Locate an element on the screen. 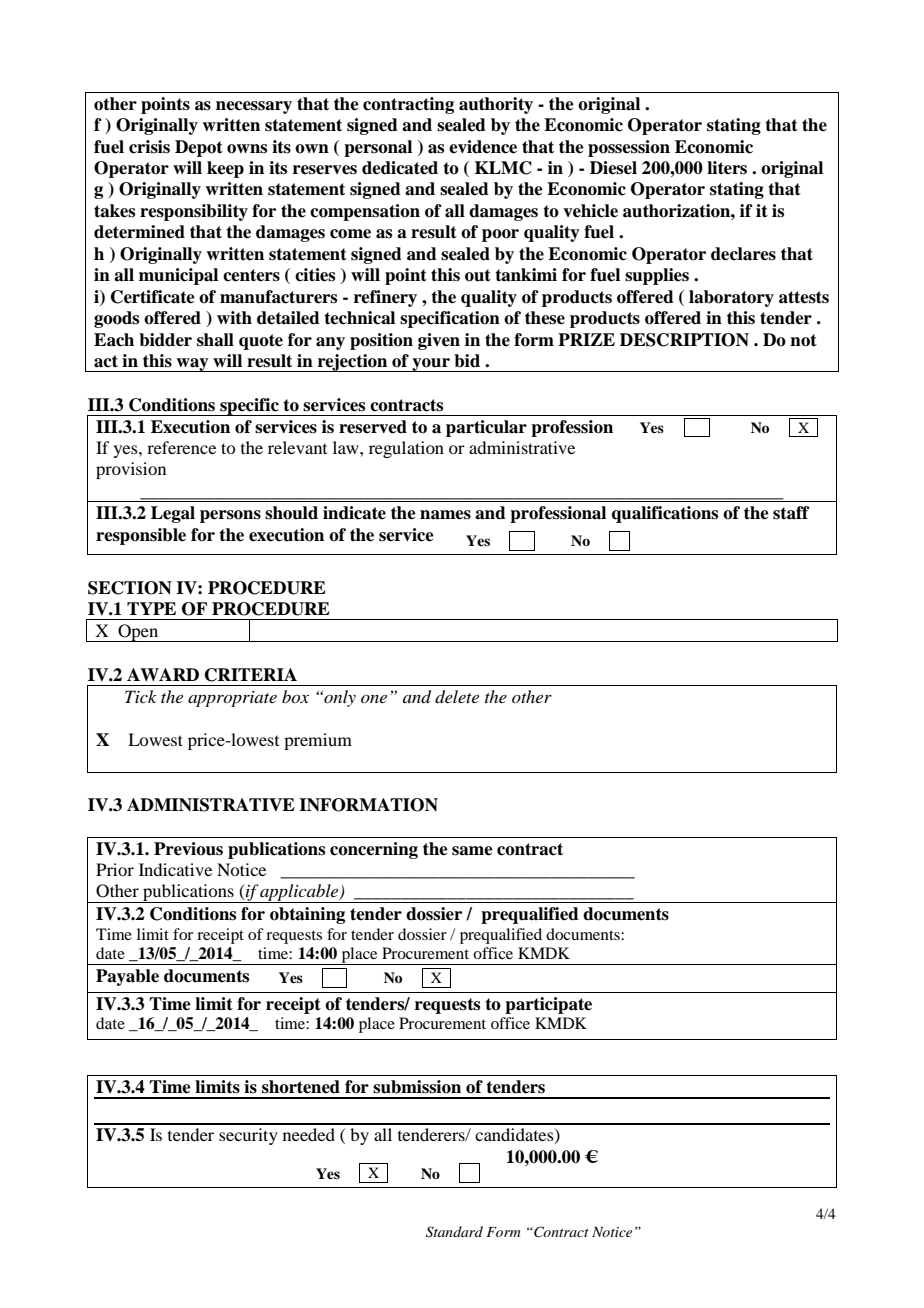 This screenshot has width=924, height=1308. Standard is located at coordinates (454, 1232).
